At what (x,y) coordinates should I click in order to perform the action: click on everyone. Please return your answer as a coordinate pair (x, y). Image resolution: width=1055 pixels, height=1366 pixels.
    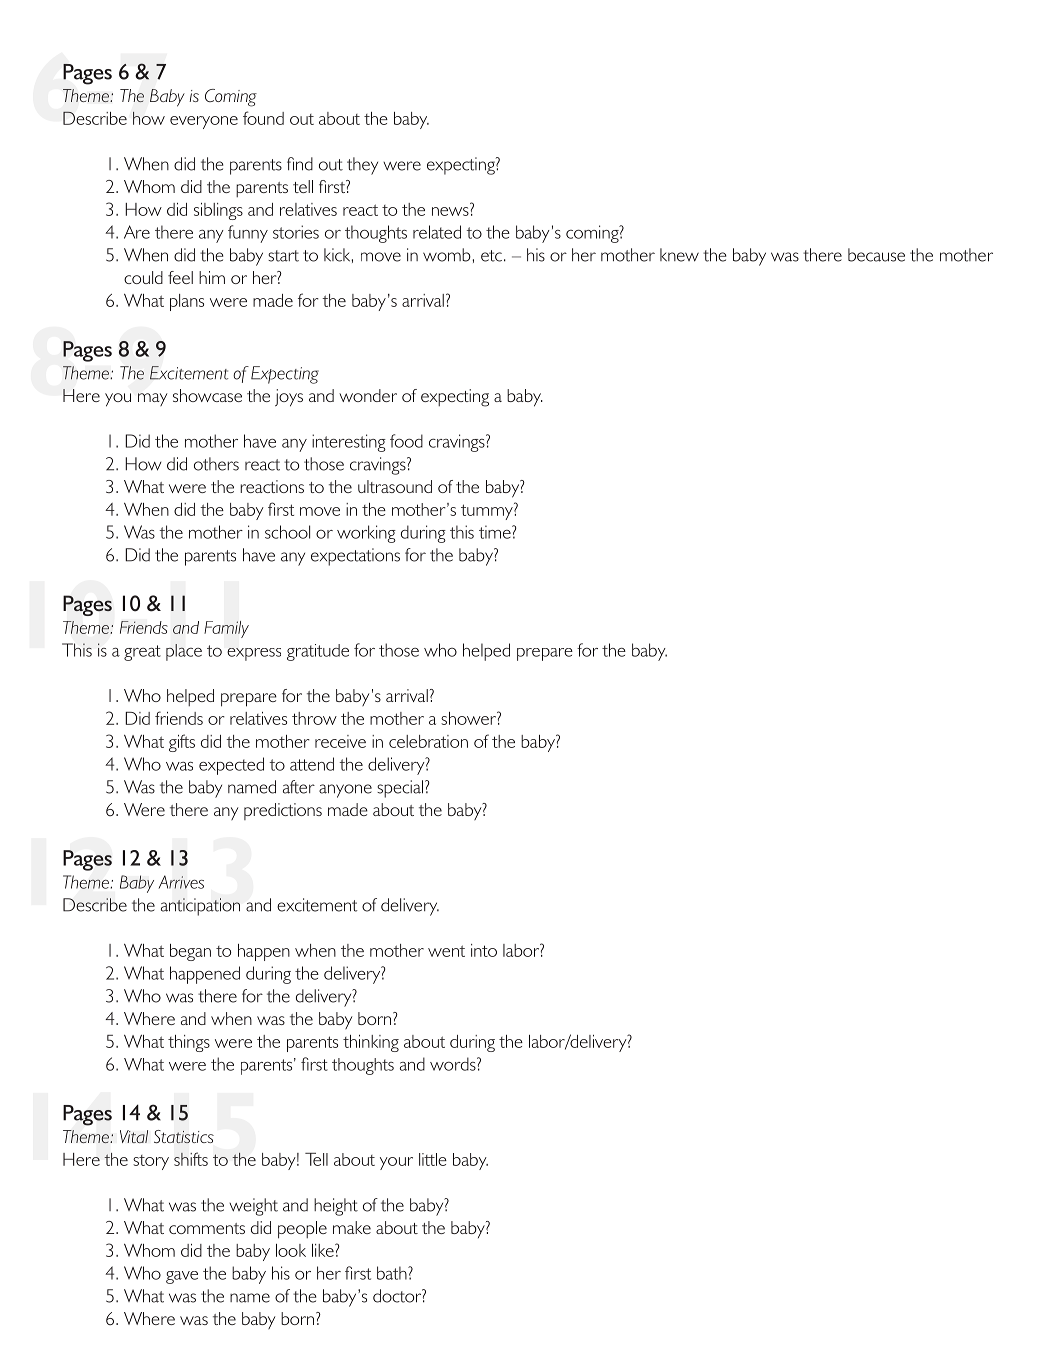
    Looking at the image, I should click on (204, 122).
